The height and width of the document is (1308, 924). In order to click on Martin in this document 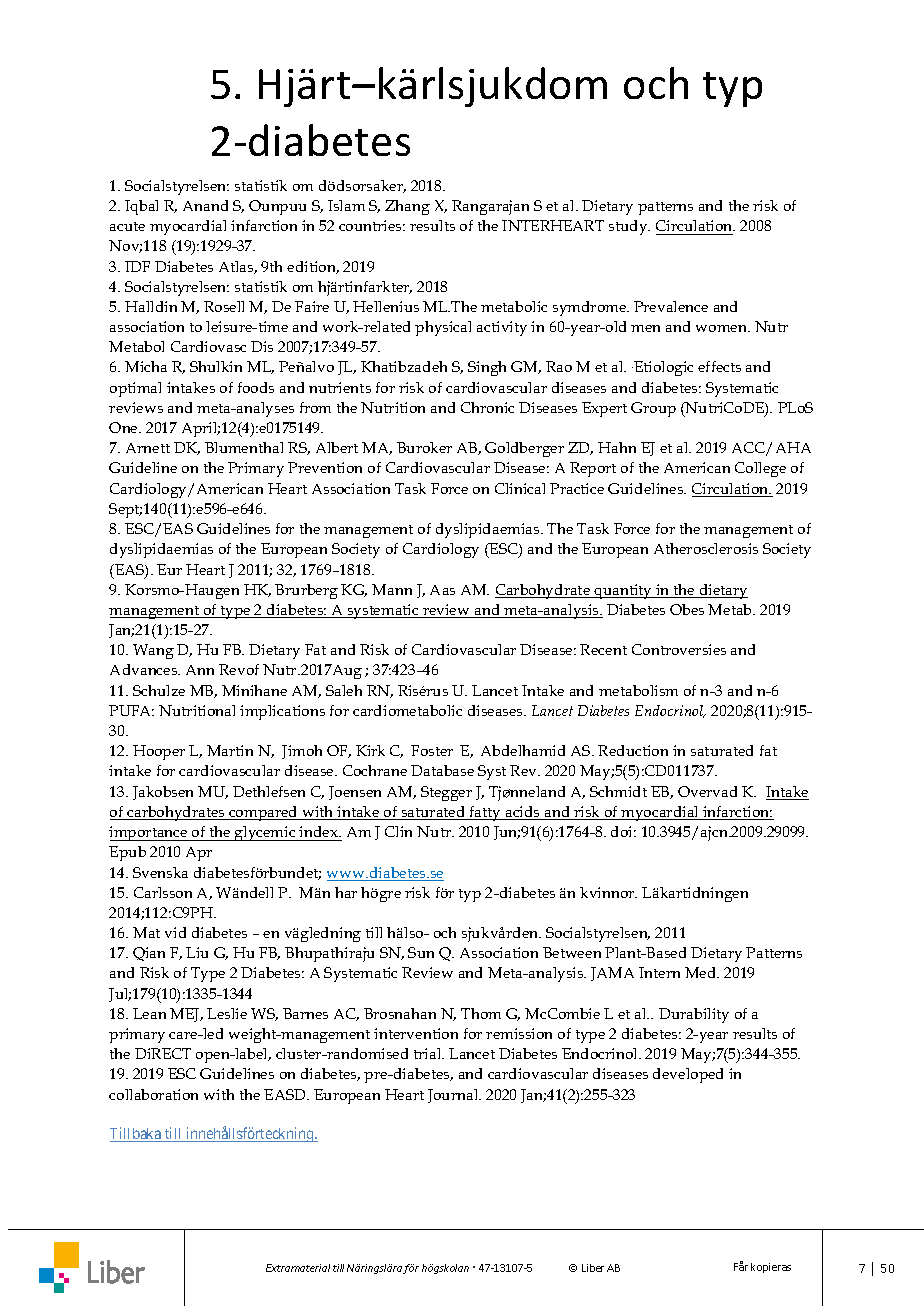, I will do `click(230, 750)`.
